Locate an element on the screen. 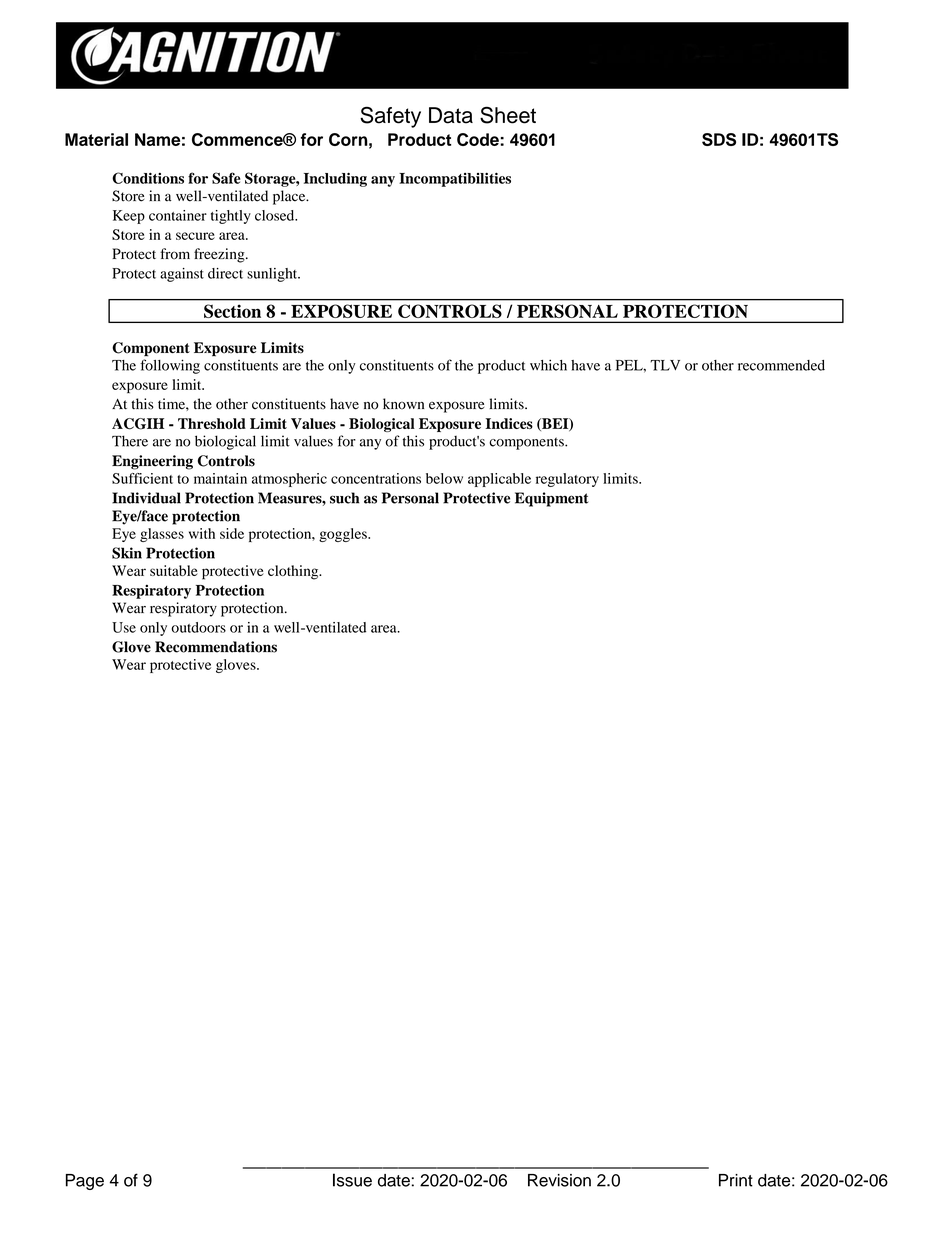  Equipment is located at coordinates (552, 499).
